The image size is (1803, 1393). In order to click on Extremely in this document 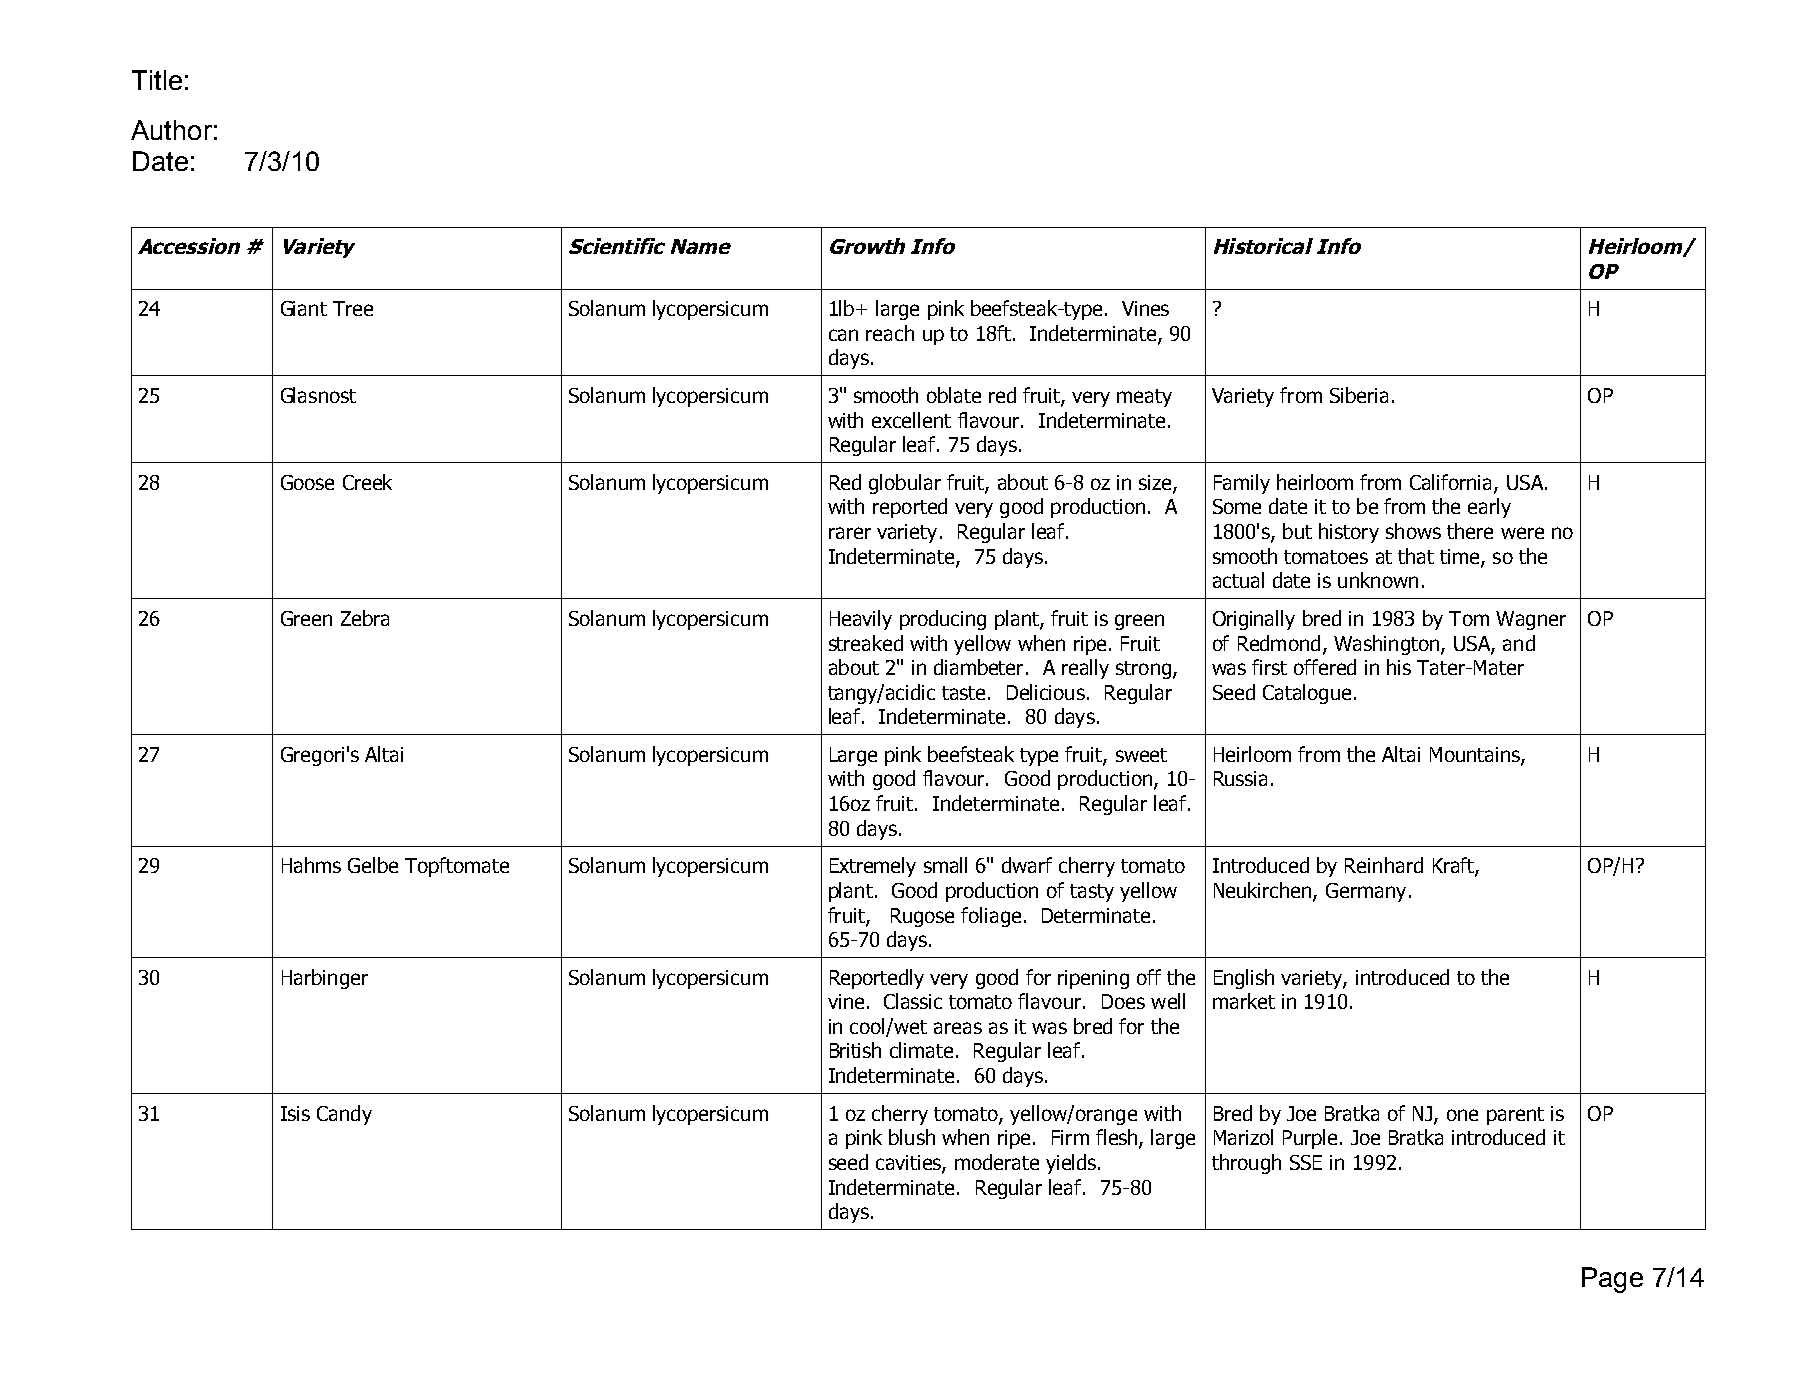, I will do `click(873, 867)`.
